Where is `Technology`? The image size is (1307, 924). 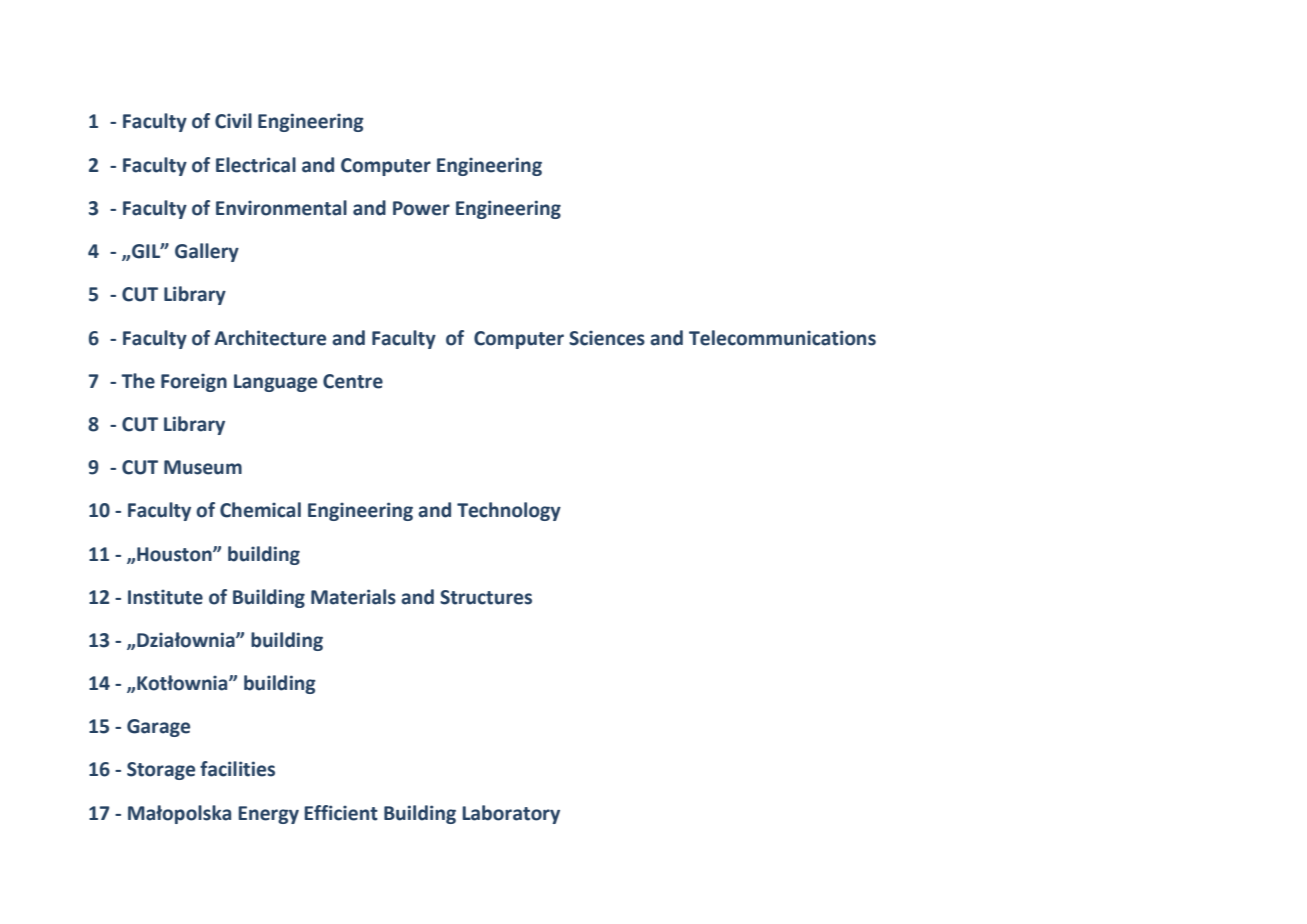
Technology is located at coordinates (509, 511).
